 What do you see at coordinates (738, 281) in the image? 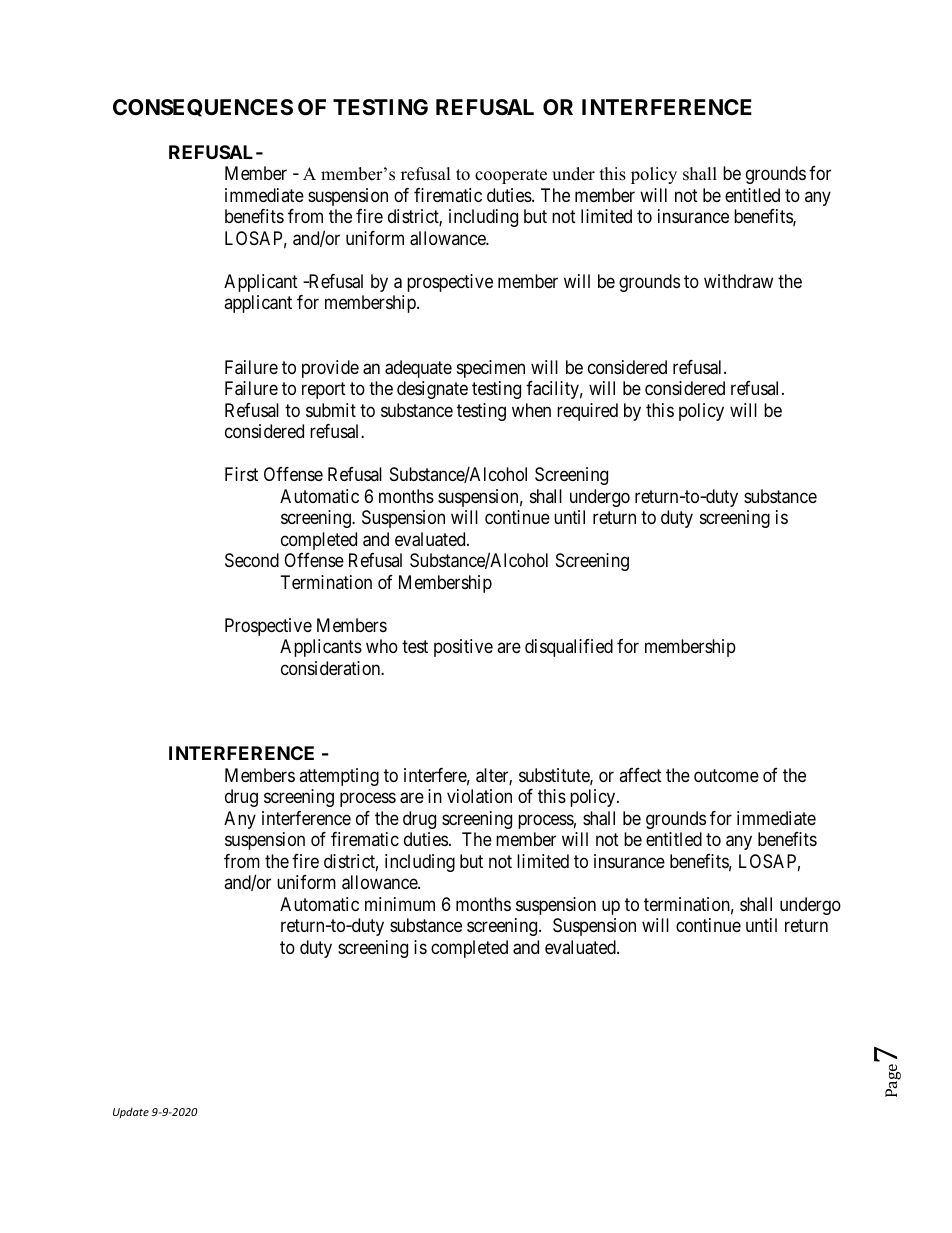
I see `withdraw` at bounding box center [738, 281].
